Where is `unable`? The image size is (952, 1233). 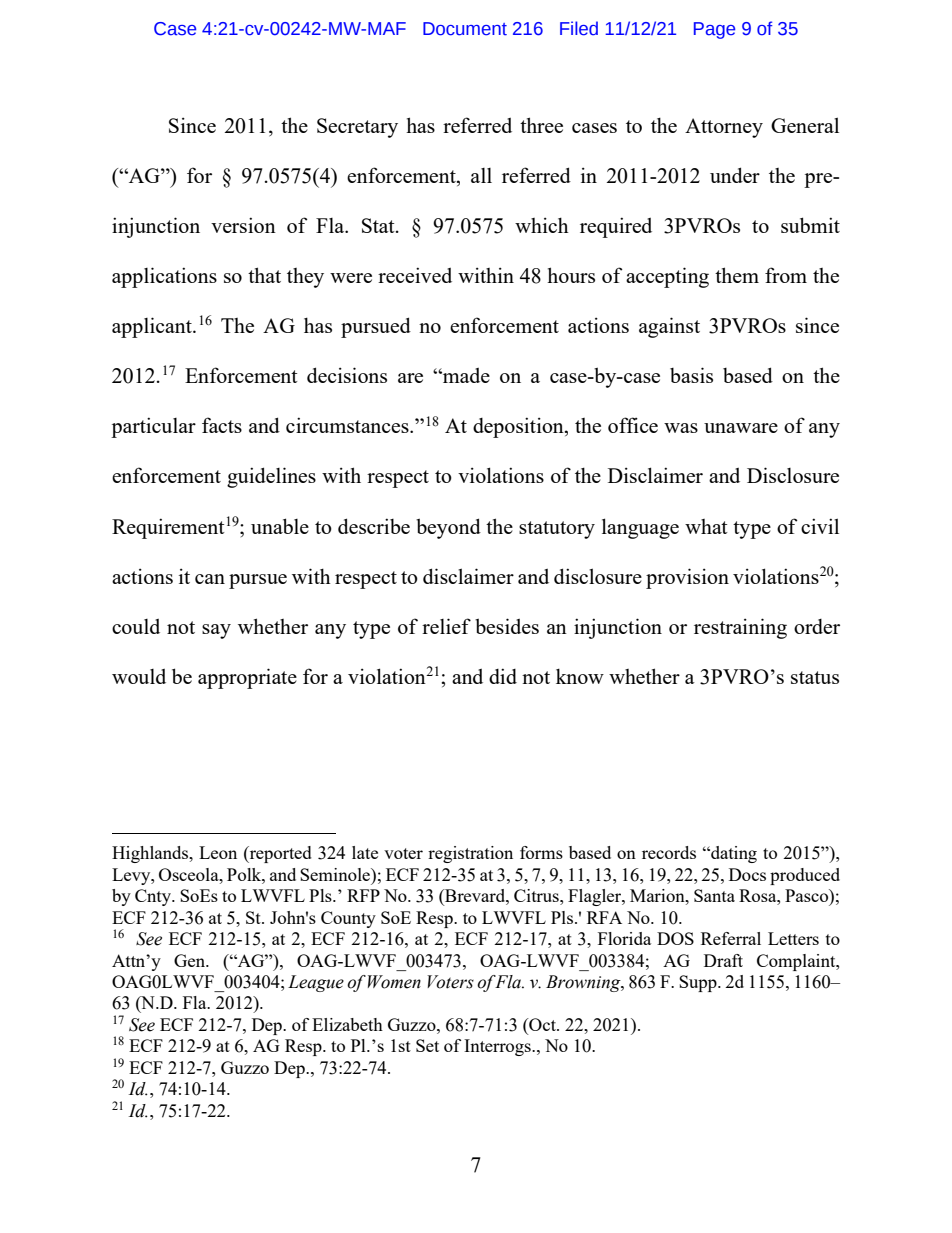 unable is located at coordinates (280, 526).
